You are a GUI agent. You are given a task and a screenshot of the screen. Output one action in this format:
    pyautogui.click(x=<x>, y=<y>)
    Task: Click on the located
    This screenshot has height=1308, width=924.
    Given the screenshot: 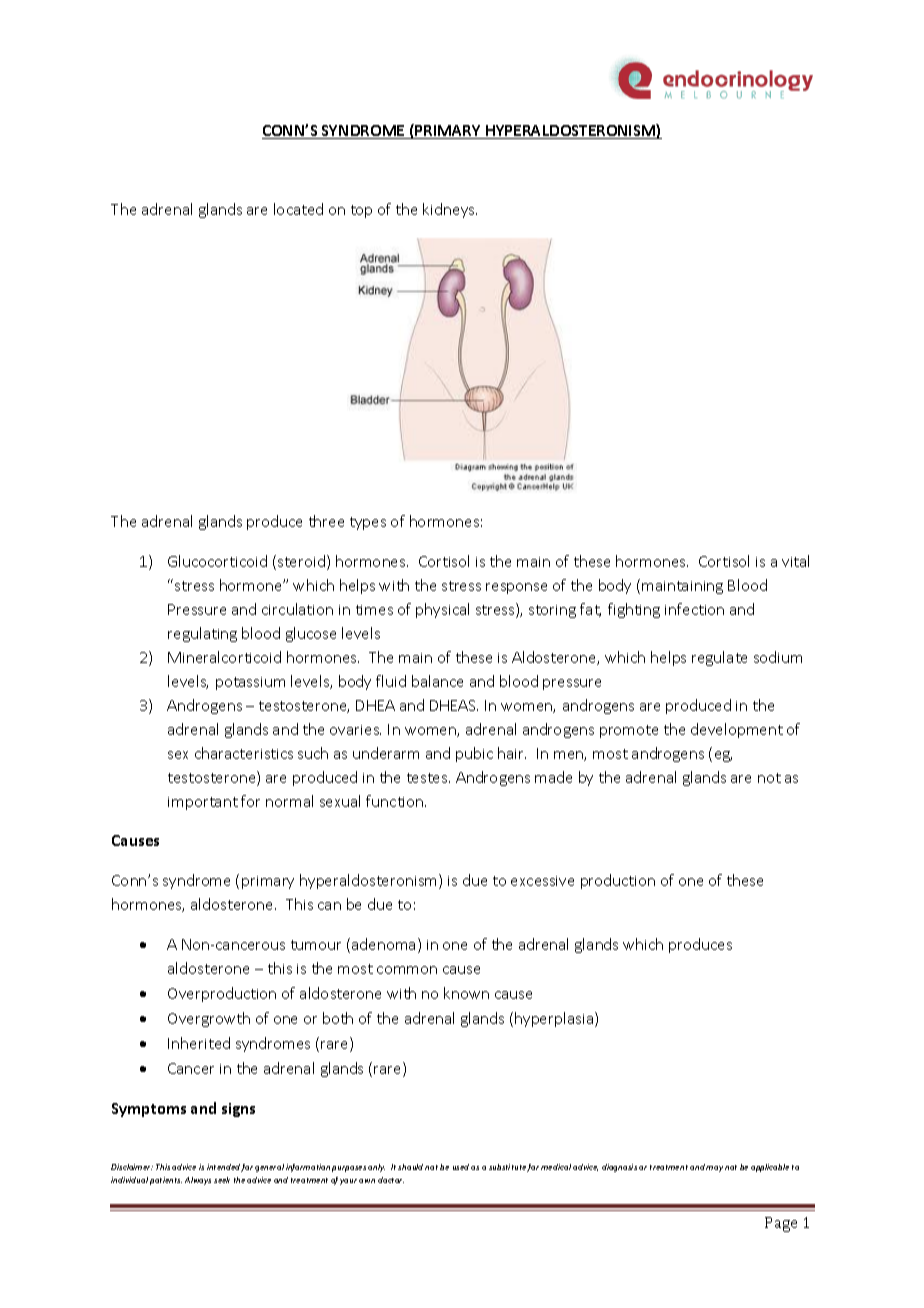 What is the action you would take?
    pyautogui.click(x=298, y=209)
